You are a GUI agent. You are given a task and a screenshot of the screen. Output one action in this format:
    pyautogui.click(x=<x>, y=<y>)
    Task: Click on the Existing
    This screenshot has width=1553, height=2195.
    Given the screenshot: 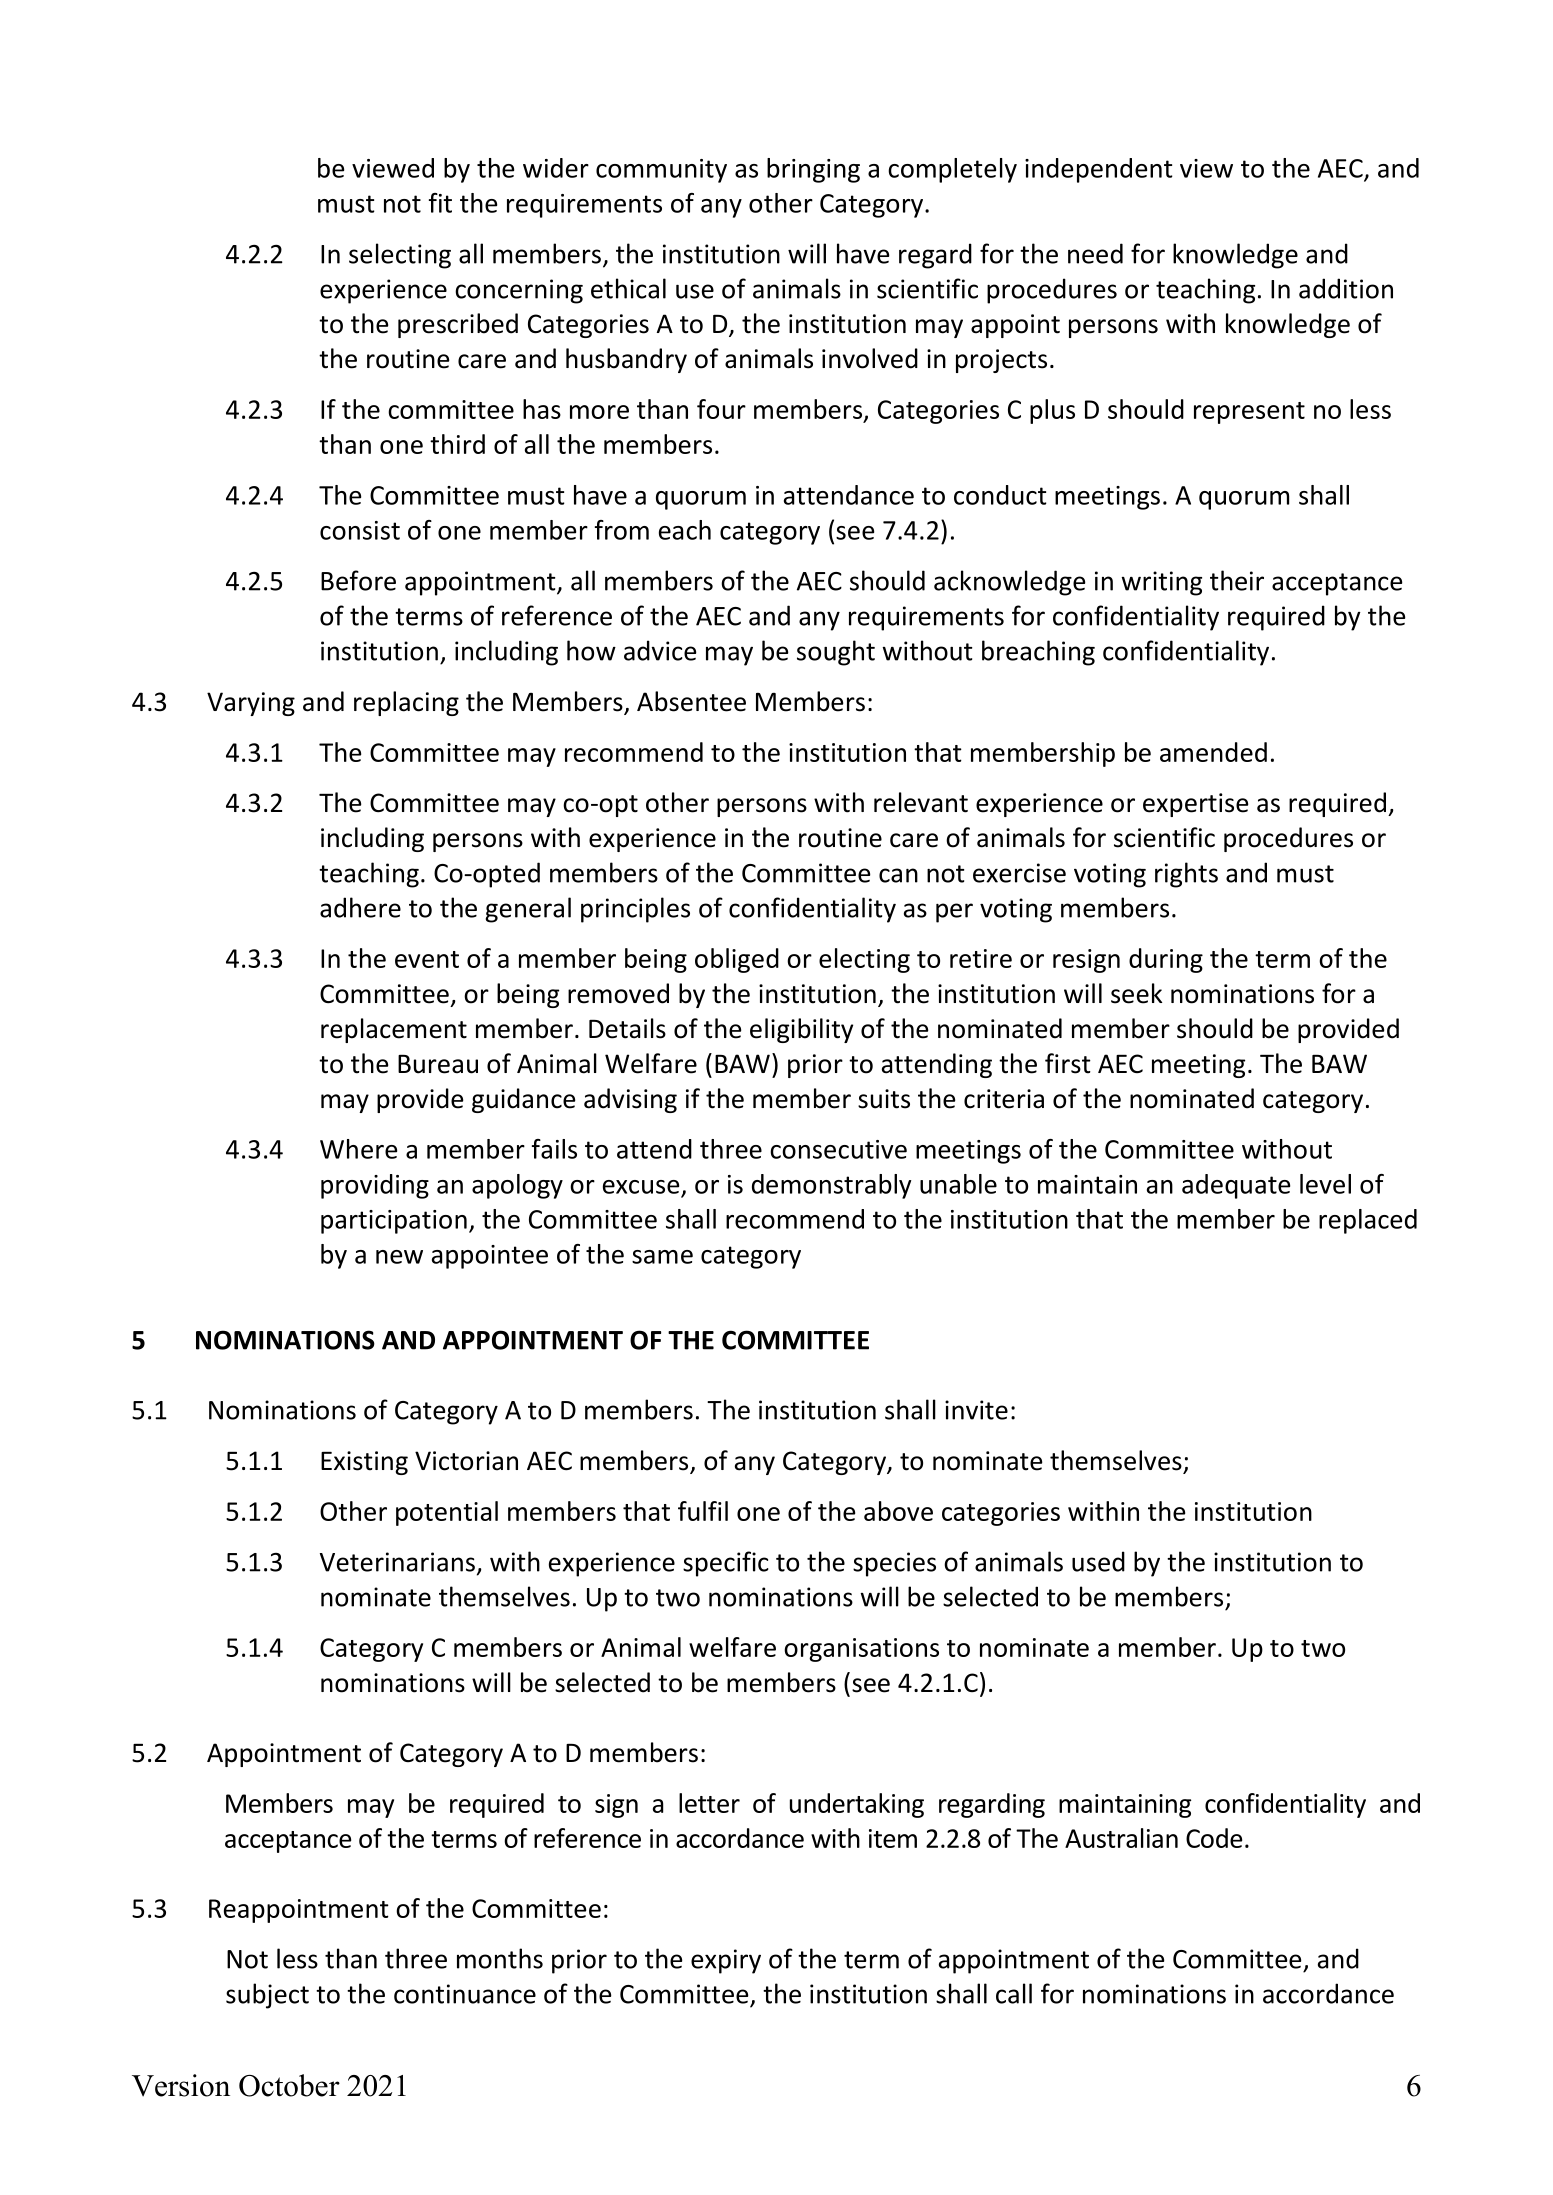 What is the action you would take?
    pyautogui.click(x=364, y=1463)
